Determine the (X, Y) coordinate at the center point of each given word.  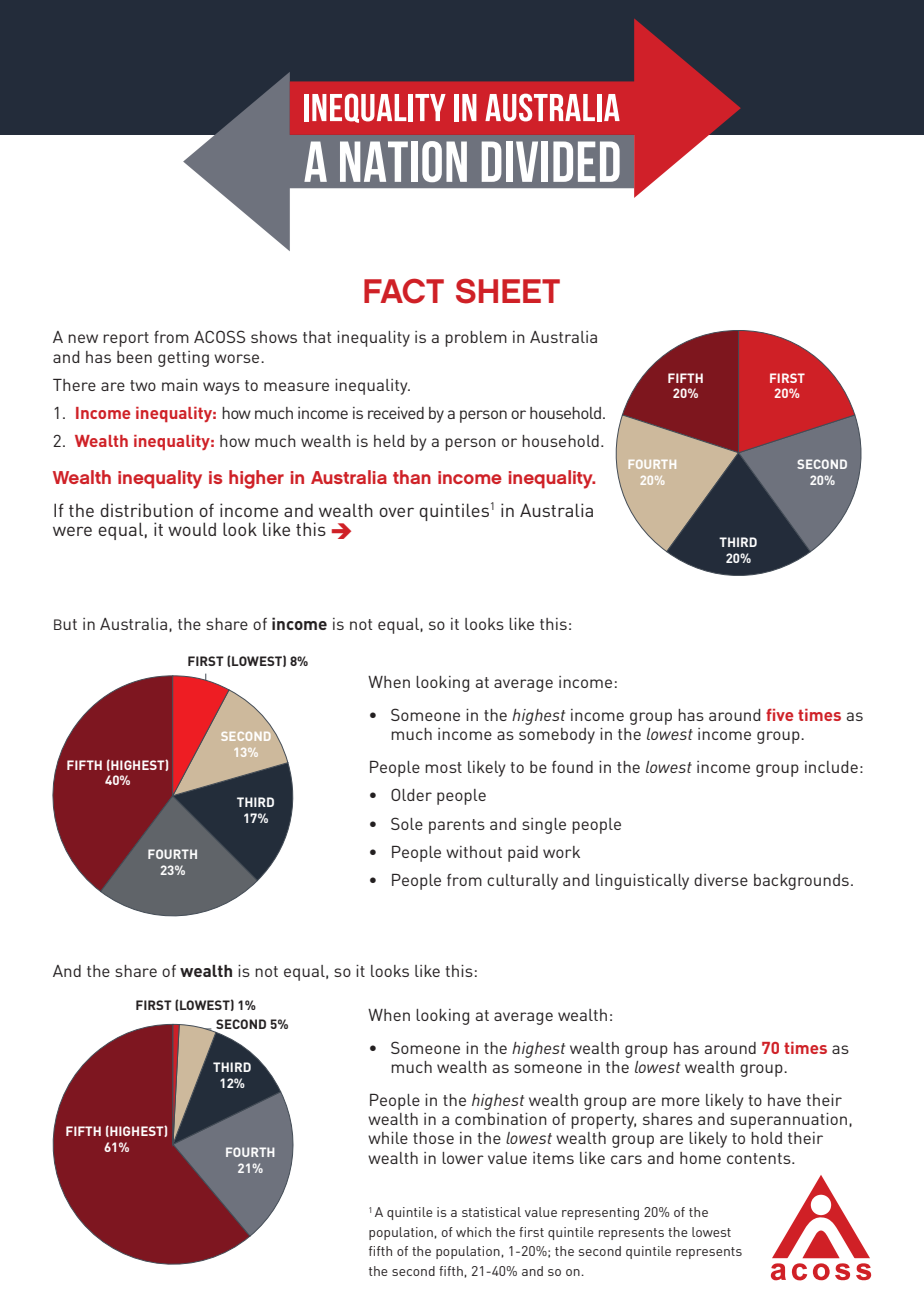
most (443, 767)
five (780, 714)
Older (411, 794)
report (126, 339)
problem (476, 339)
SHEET (508, 291)
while (388, 1138)
